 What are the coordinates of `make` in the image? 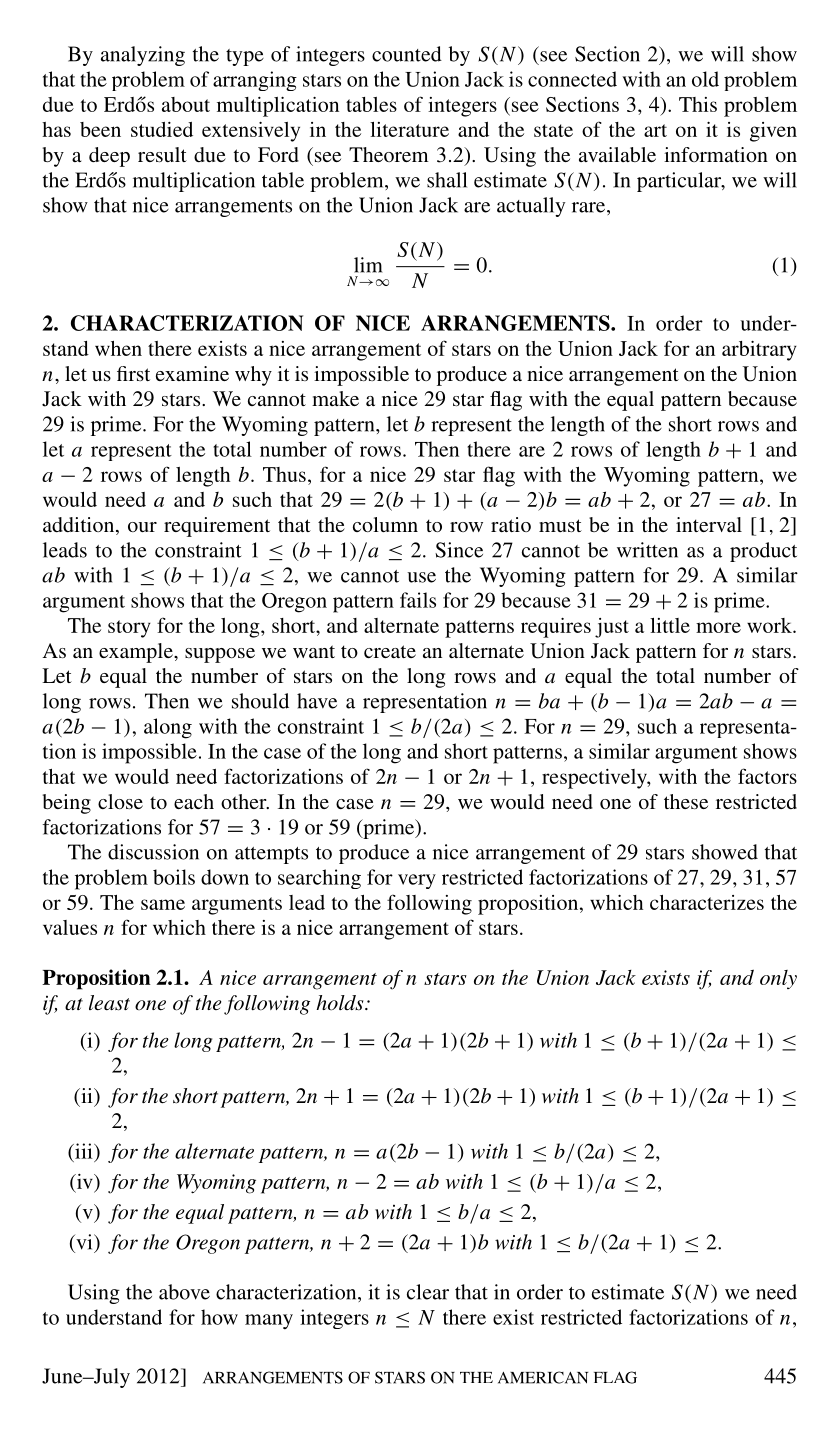 It's located at (335, 398).
